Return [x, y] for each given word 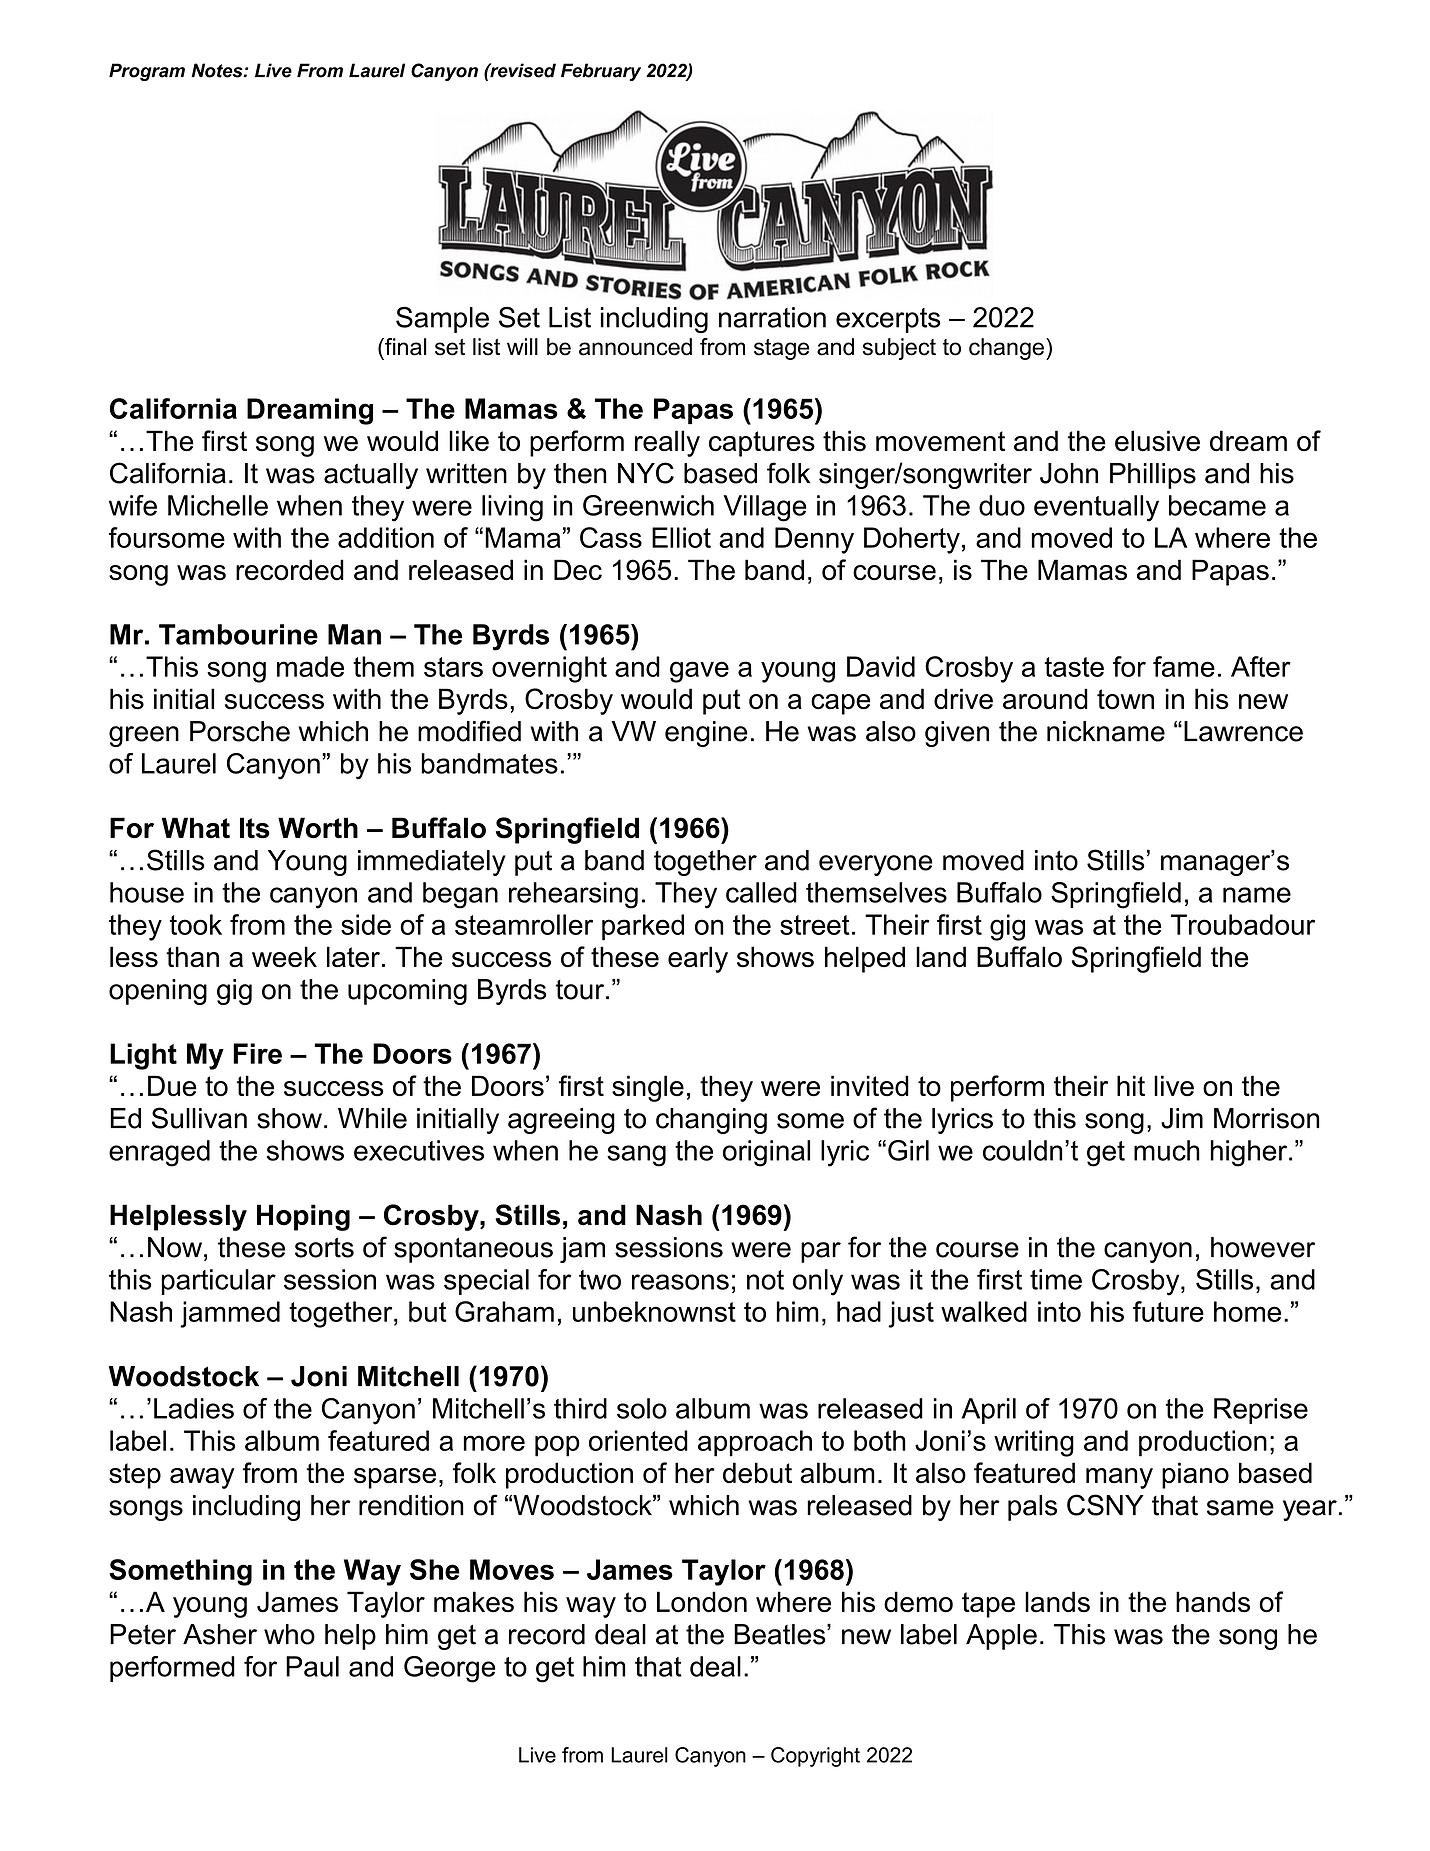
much [1167, 1150]
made [310, 666]
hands [1213, 1602]
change [1006, 349]
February [601, 72]
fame [1184, 666]
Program [147, 72]
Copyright [815, 1757]
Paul [312, 1666]
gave [699, 672]
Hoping [303, 1217]
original [766, 1153]
